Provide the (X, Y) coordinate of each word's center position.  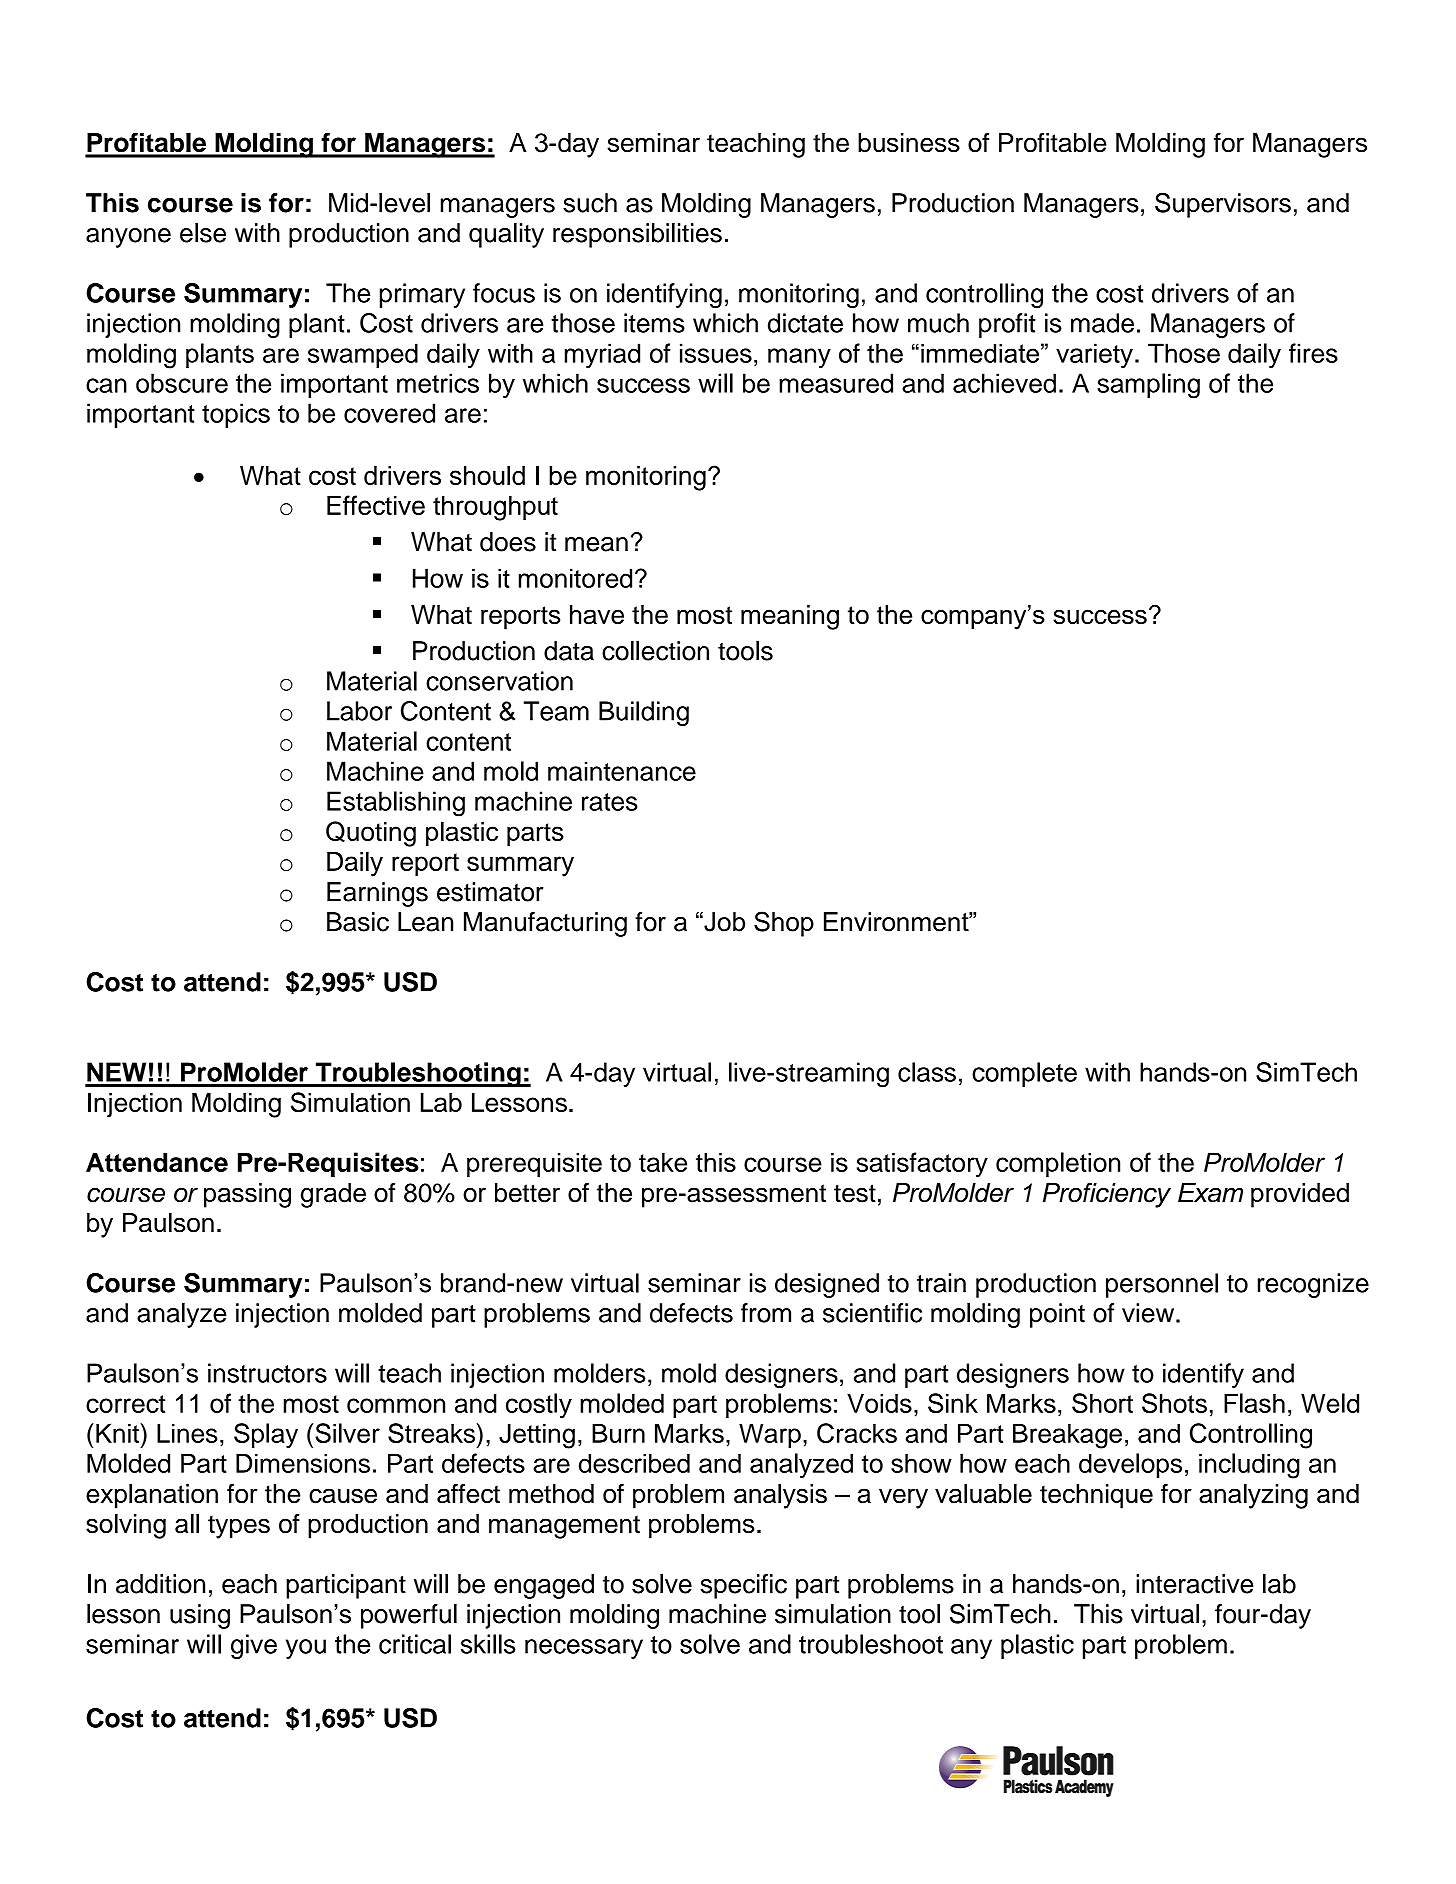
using (200, 1616)
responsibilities (637, 235)
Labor (359, 711)
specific (743, 1586)
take (663, 1162)
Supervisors (1223, 205)
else (203, 233)
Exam (1210, 1193)
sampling (1148, 386)
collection (655, 651)
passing (247, 1195)
